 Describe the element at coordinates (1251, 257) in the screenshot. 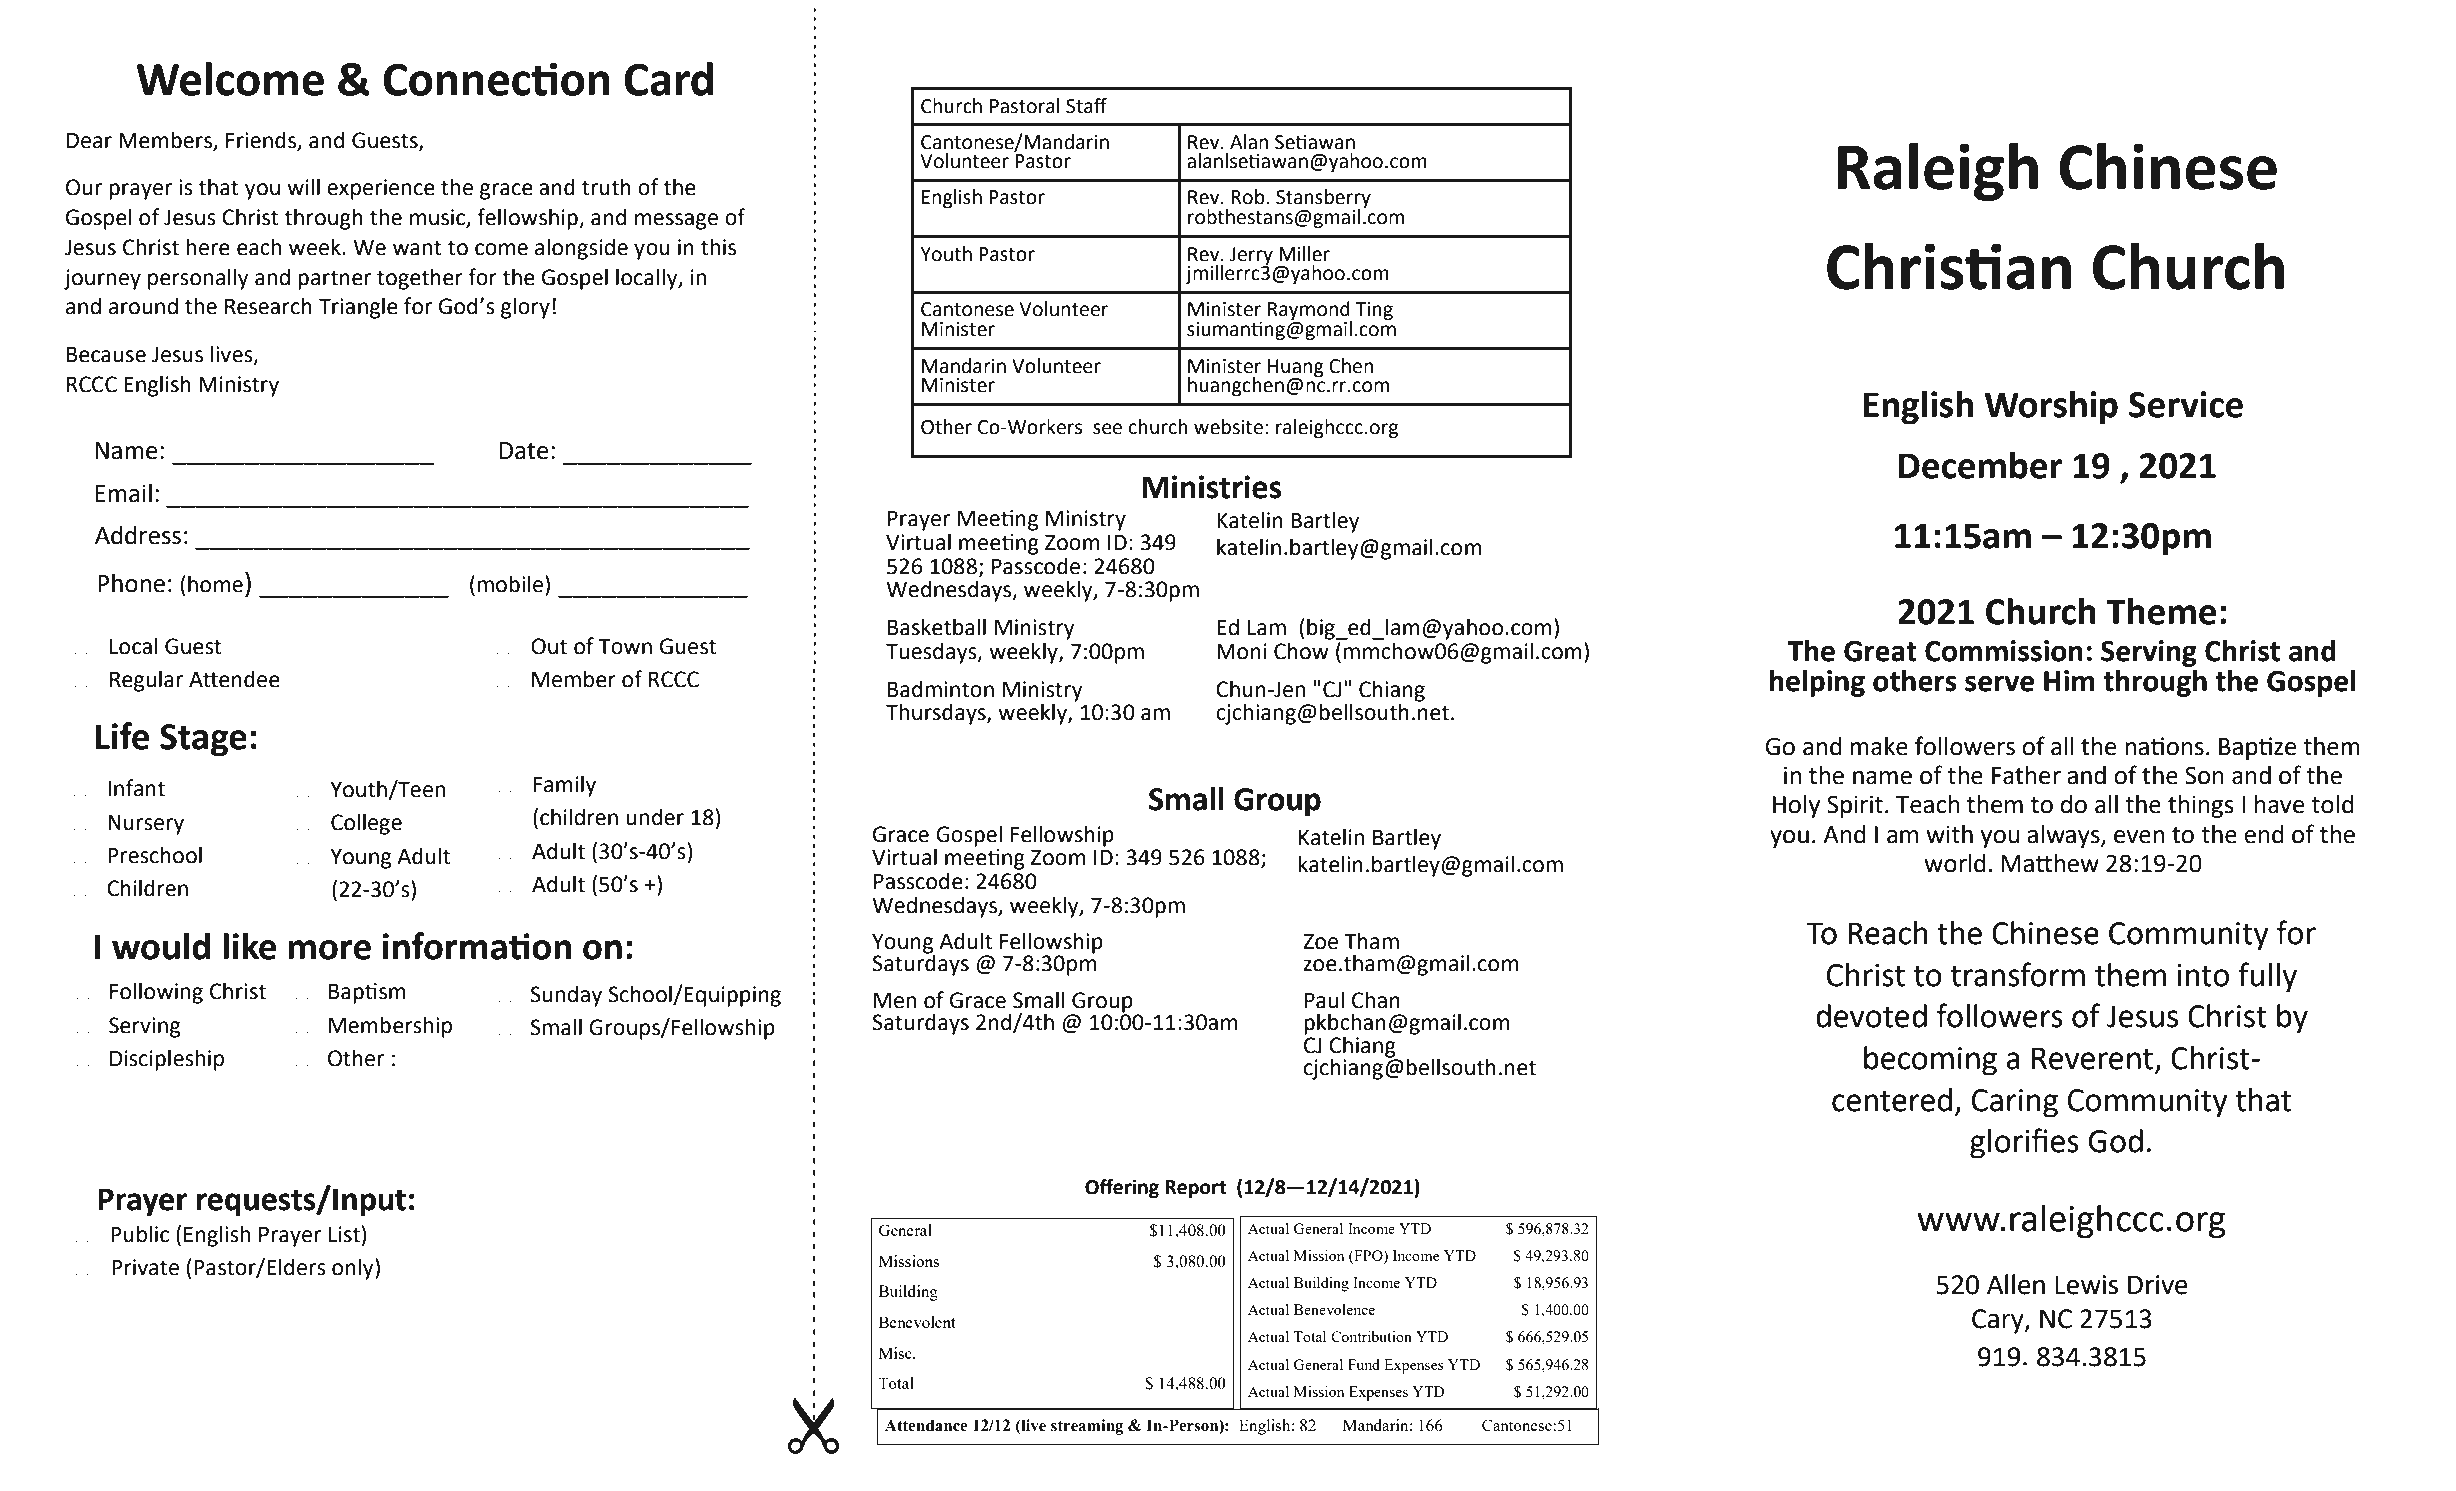

I see `Jerry` at that location.
